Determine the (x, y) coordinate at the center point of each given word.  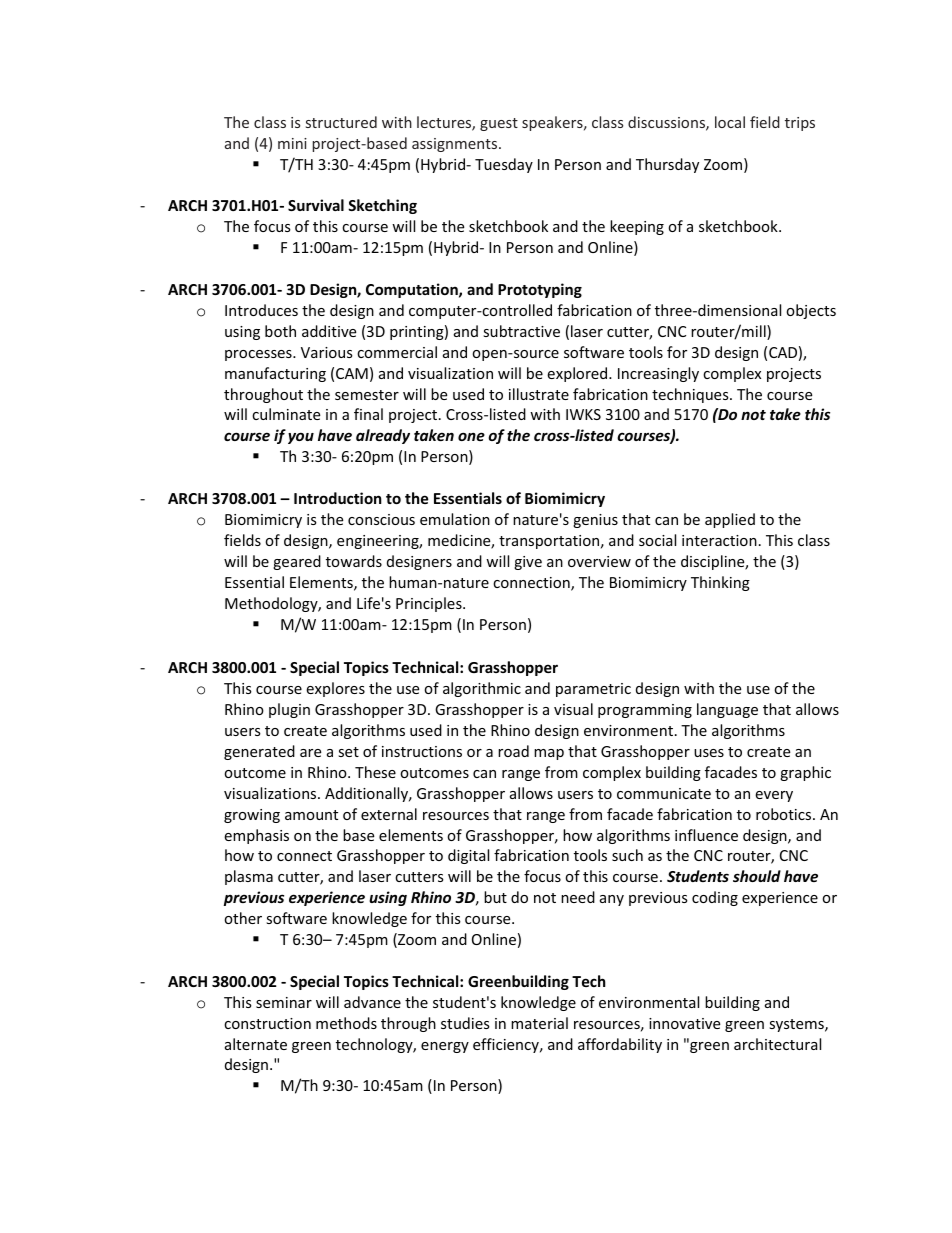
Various (327, 352)
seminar (284, 1002)
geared (297, 562)
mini (292, 143)
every (774, 796)
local (730, 122)
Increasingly (658, 374)
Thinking (720, 583)
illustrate (539, 394)
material (539, 1023)
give (528, 563)
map (549, 754)
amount (311, 815)
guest (499, 124)
